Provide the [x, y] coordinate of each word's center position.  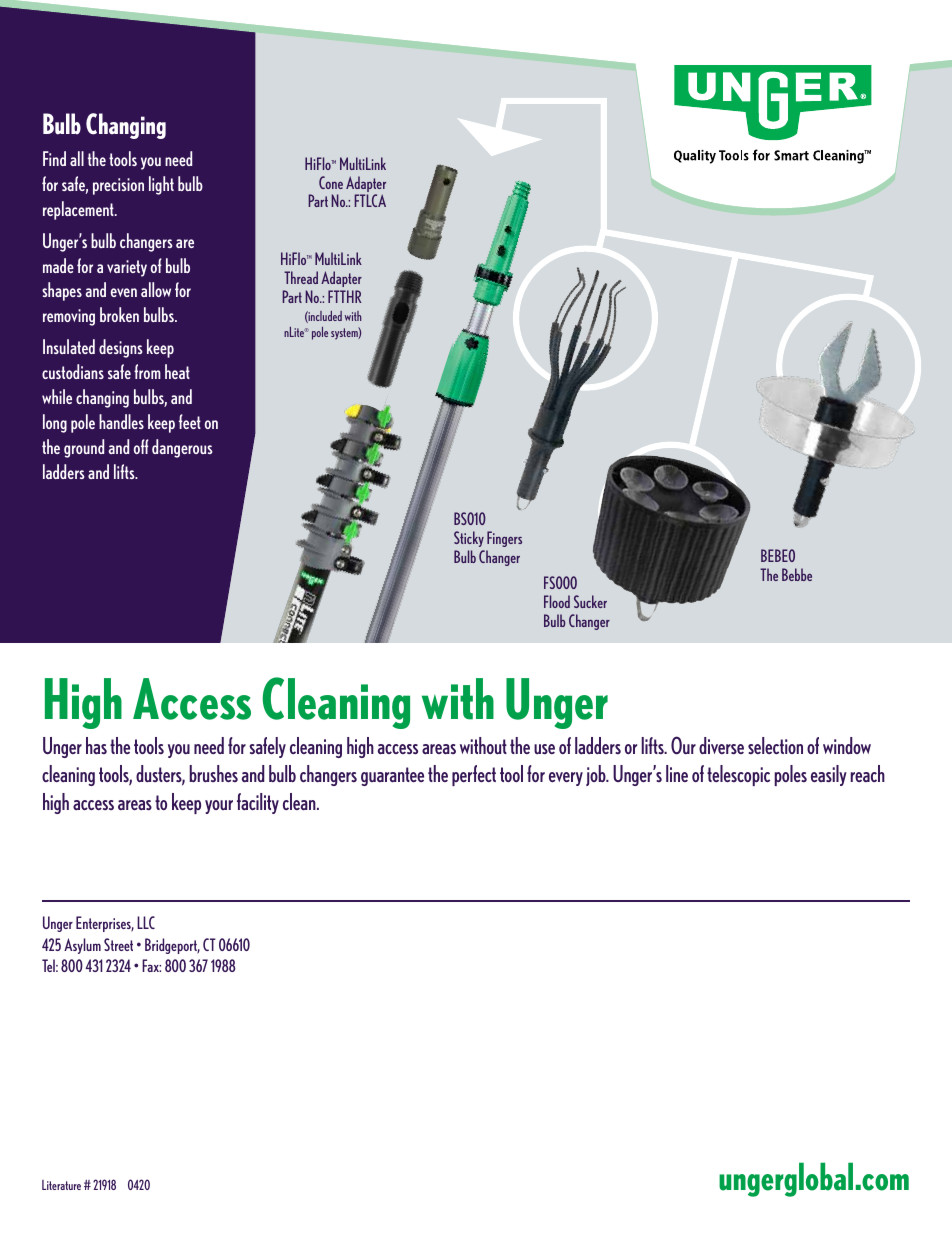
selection [775, 745]
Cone [331, 182]
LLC [146, 922]
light [161, 185]
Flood [557, 601]
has [96, 745]
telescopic [738, 775]
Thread [301, 277]
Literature [61, 1185]
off [141, 446]
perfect [474, 775]
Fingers [504, 539]
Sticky [469, 539]
